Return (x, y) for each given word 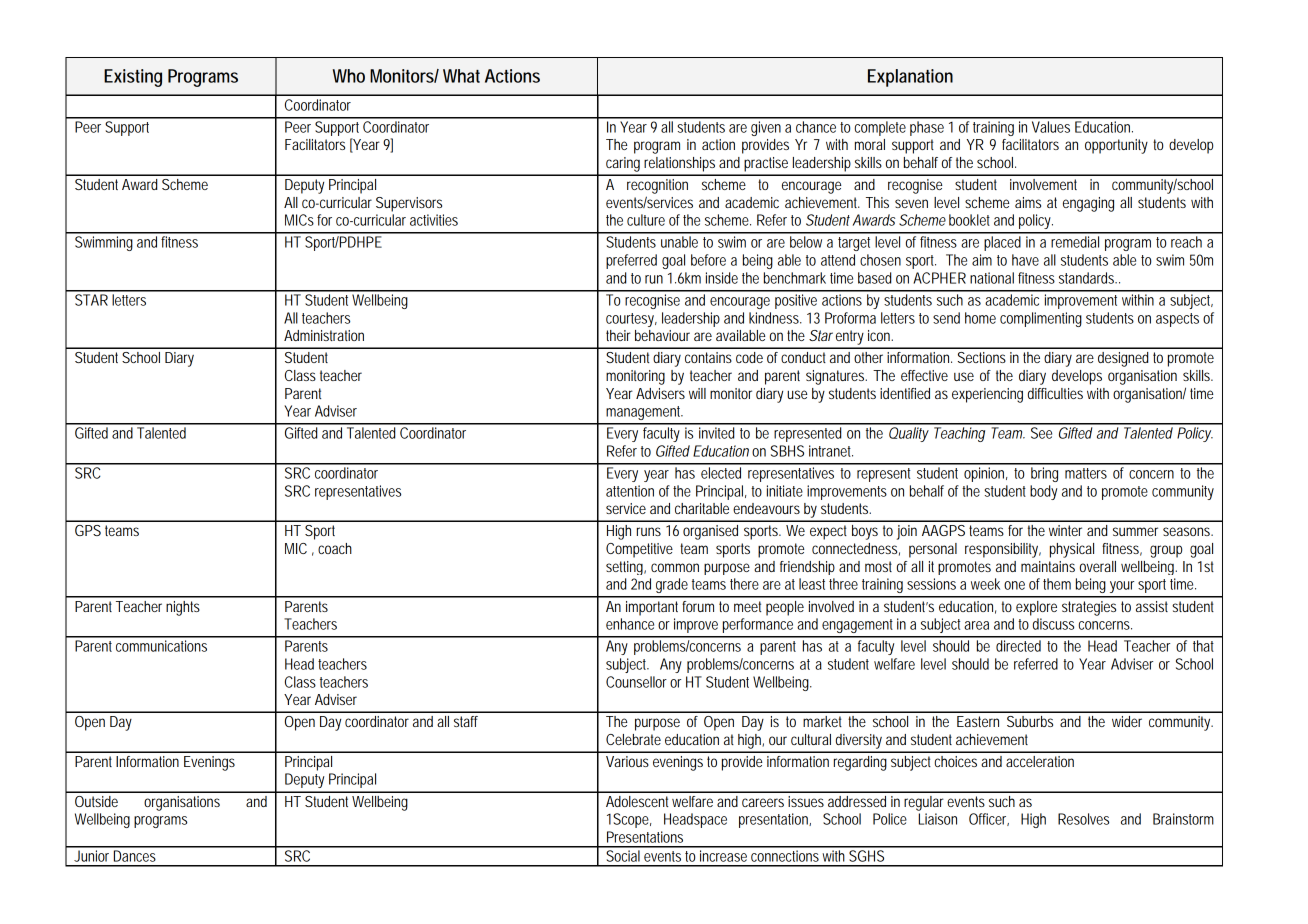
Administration (324, 335)
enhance (630, 624)
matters (1086, 473)
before (708, 260)
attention (630, 491)
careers (763, 802)
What (461, 76)
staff (466, 721)
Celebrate (633, 739)
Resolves (1083, 819)
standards (1088, 278)
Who (349, 76)
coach (335, 548)
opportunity (1116, 146)
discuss (1053, 624)
